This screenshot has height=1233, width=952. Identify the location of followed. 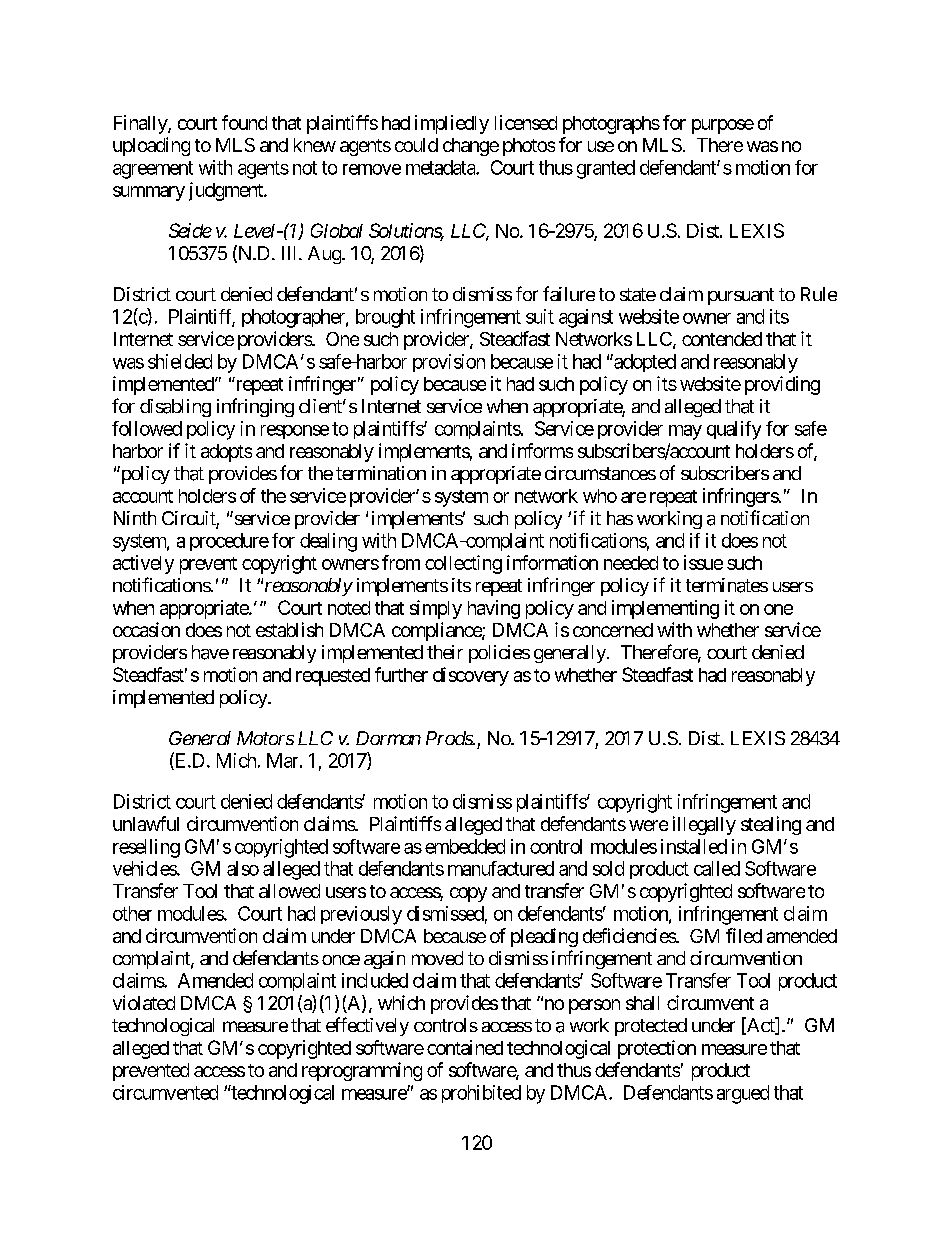
(147, 428).
